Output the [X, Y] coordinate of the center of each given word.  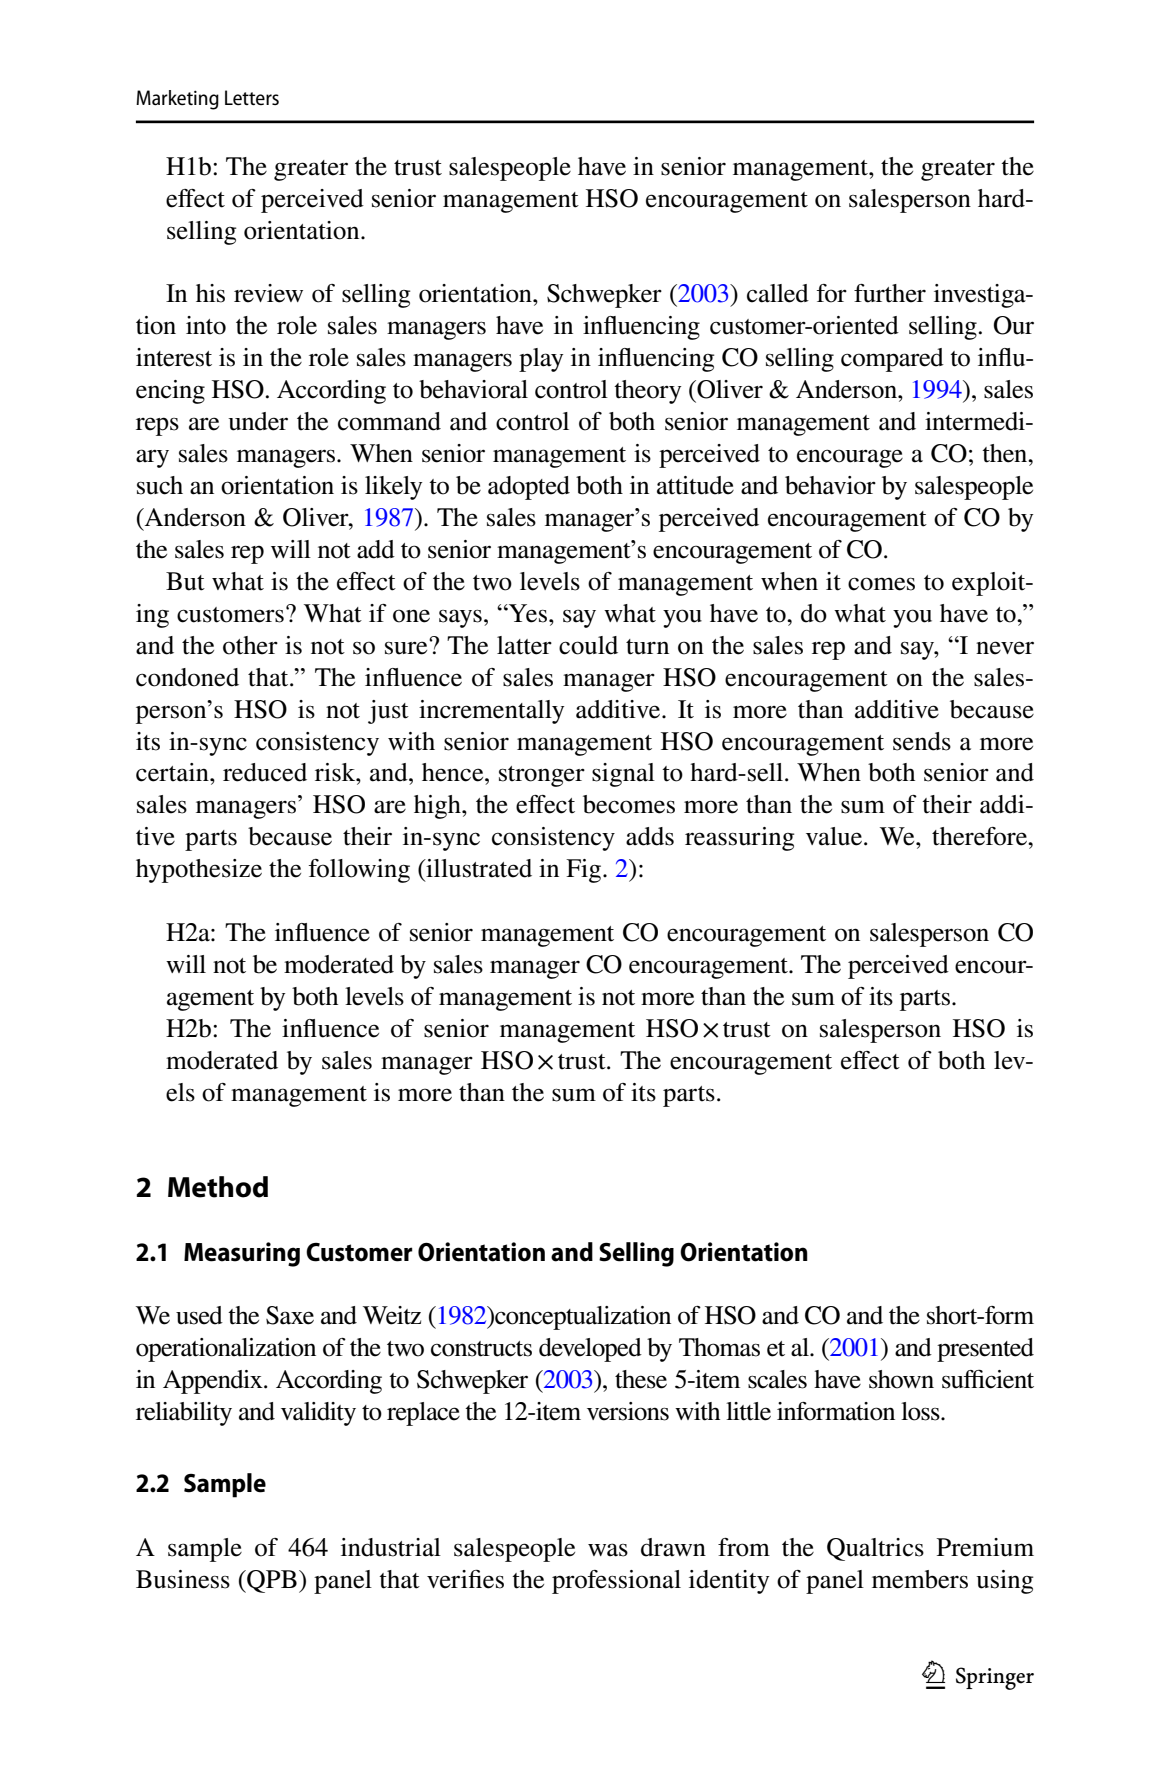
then [1006, 453]
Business [183, 1579]
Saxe [290, 1315]
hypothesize [199, 871]
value [835, 836]
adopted [529, 488]
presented [985, 1350]
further [890, 293]
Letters [252, 97]
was [608, 1550]
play [541, 360]
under [258, 421]
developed [590, 1350]
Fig [585, 871]
